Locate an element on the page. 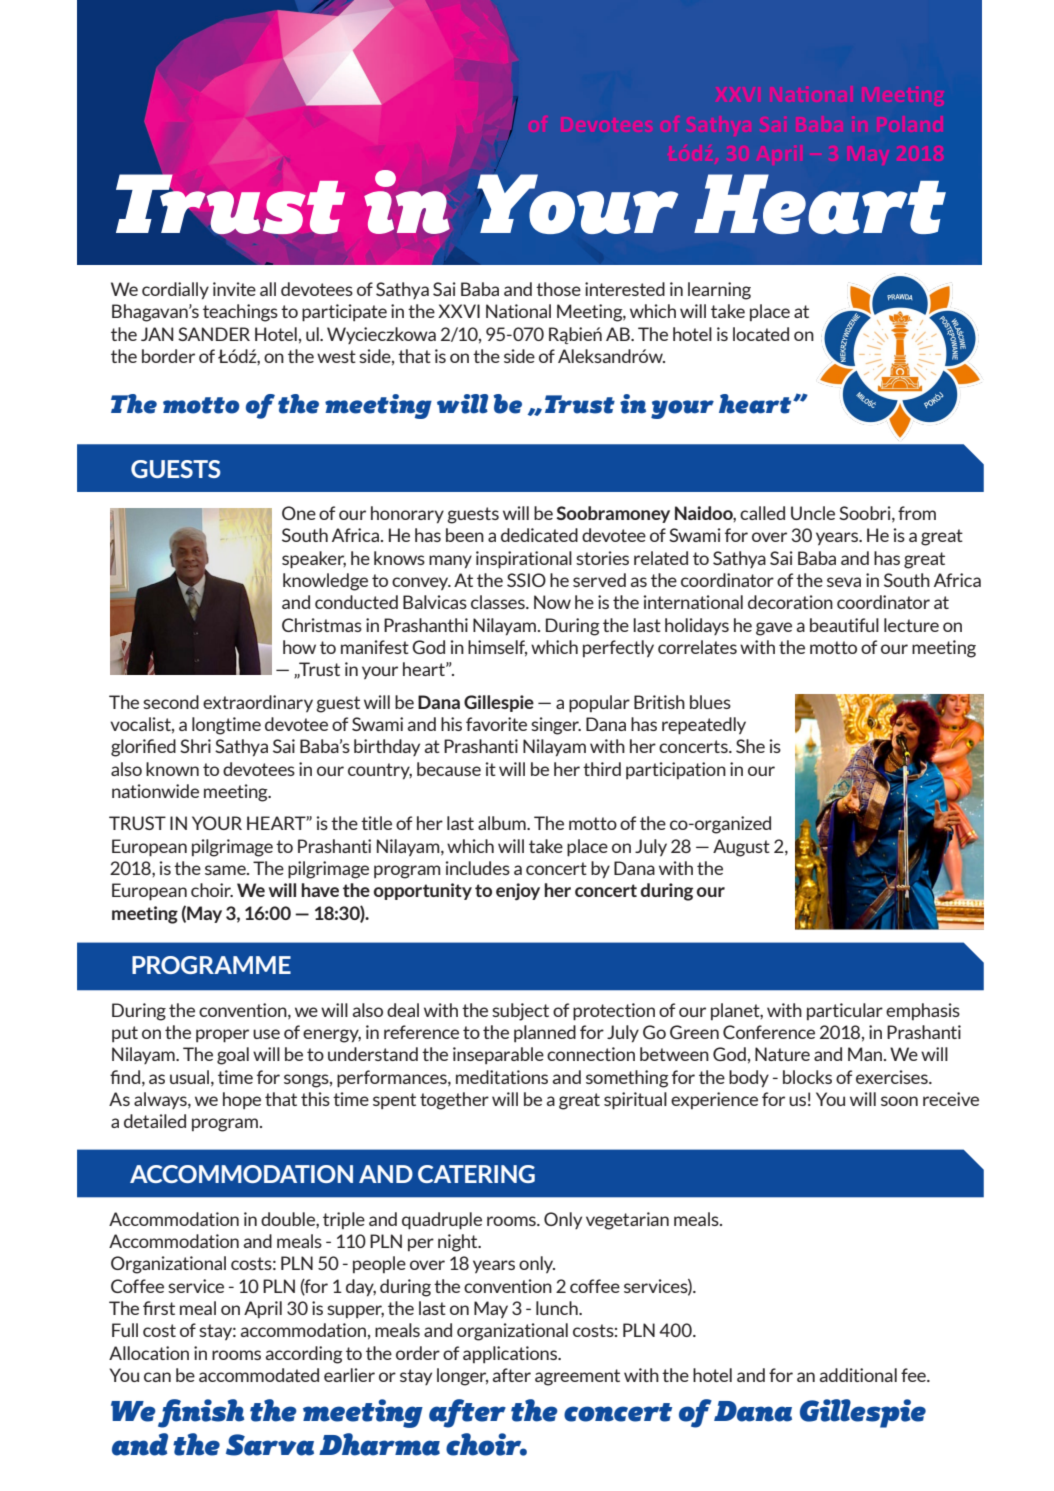 The width and height of the document is (1054, 1491). same is located at coordinates (226, 870).
